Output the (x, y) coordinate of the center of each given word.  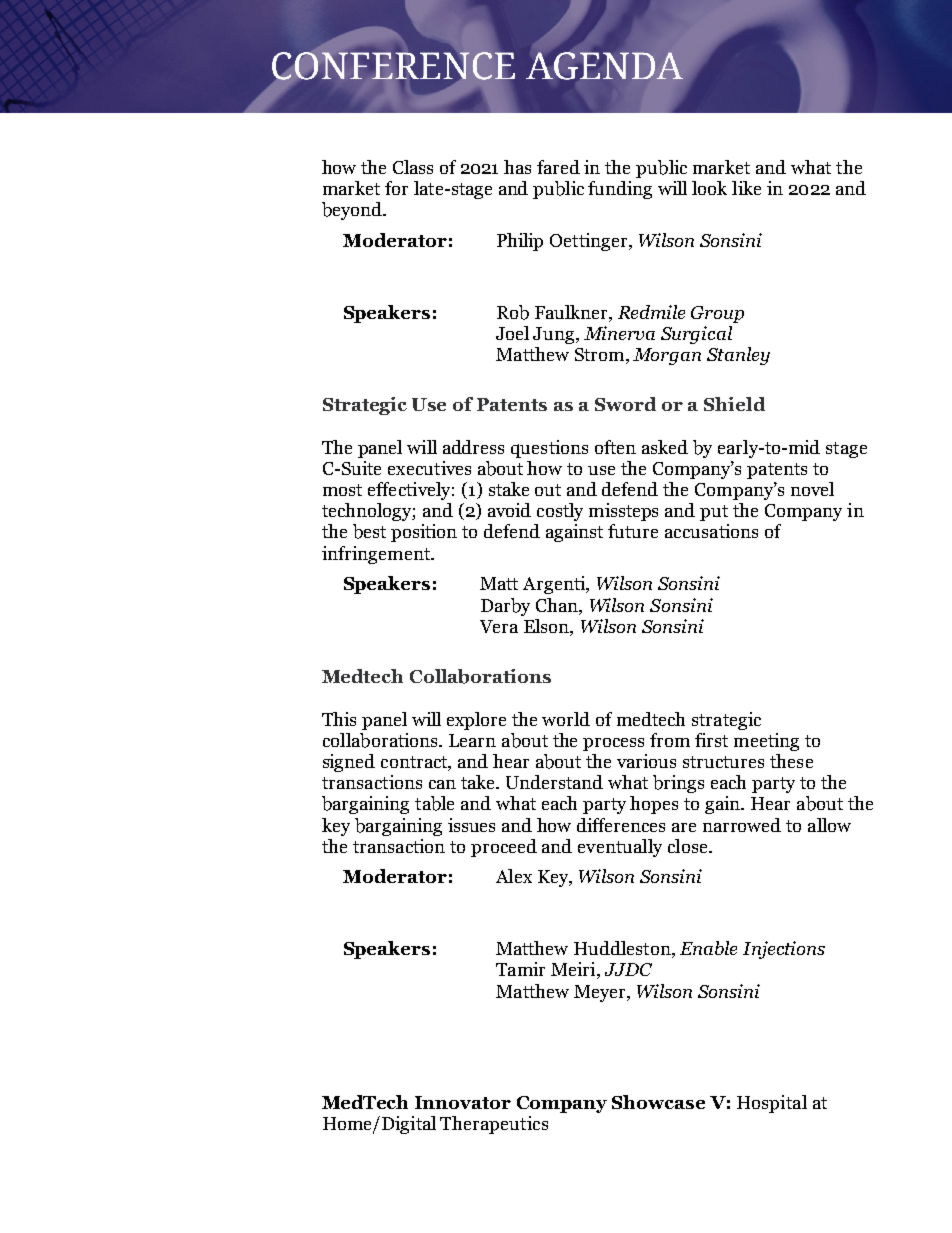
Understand (554, 782)
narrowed (742, 825)
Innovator (463, 1102)
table (434, 803)
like (746, 188)
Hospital (772, 1104)
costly (560, 512)
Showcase (658, 1102)
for (396, 188)
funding (620, 190)
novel (812, 489)
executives (429, 468)
